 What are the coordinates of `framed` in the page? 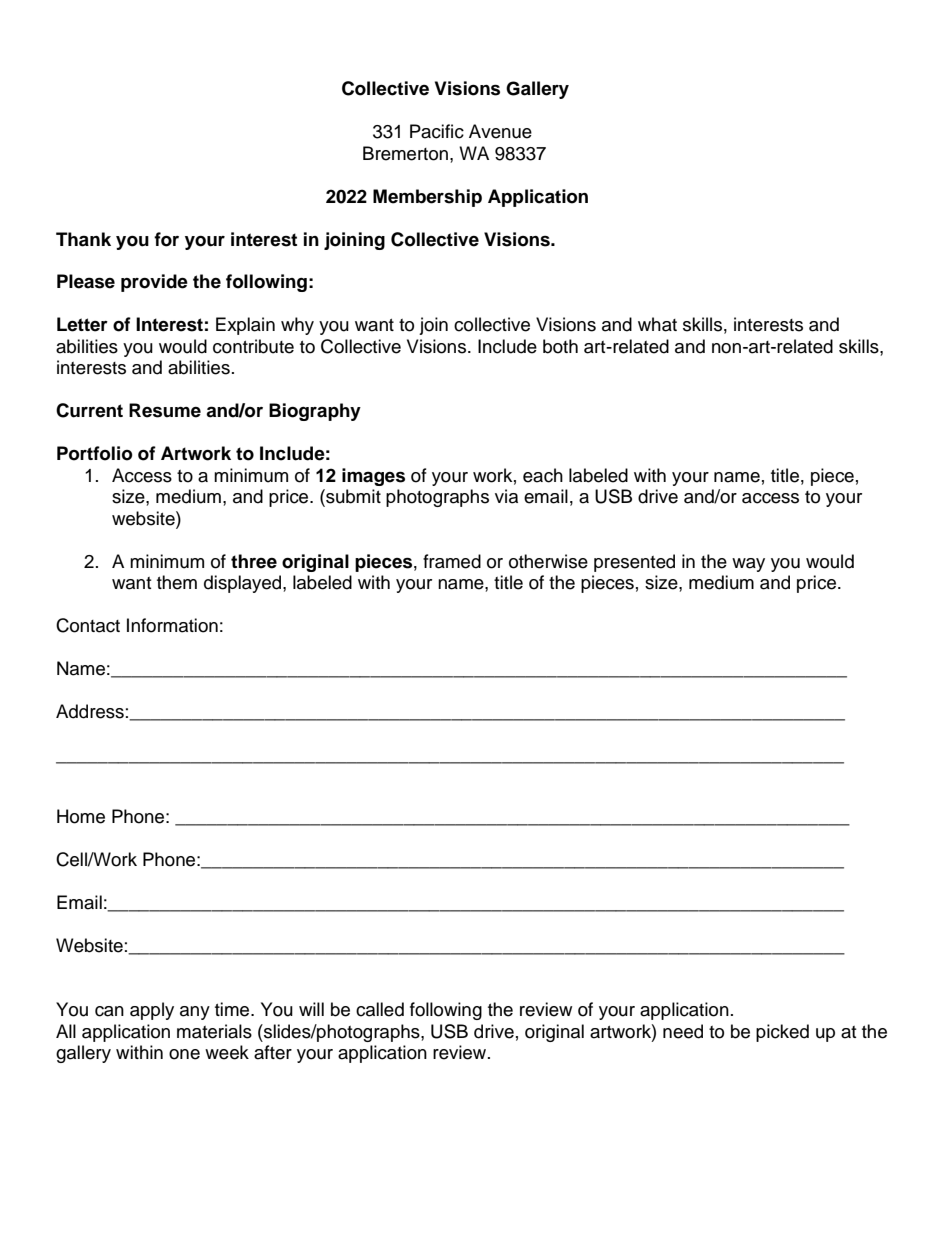 It's located at (452, 561).
